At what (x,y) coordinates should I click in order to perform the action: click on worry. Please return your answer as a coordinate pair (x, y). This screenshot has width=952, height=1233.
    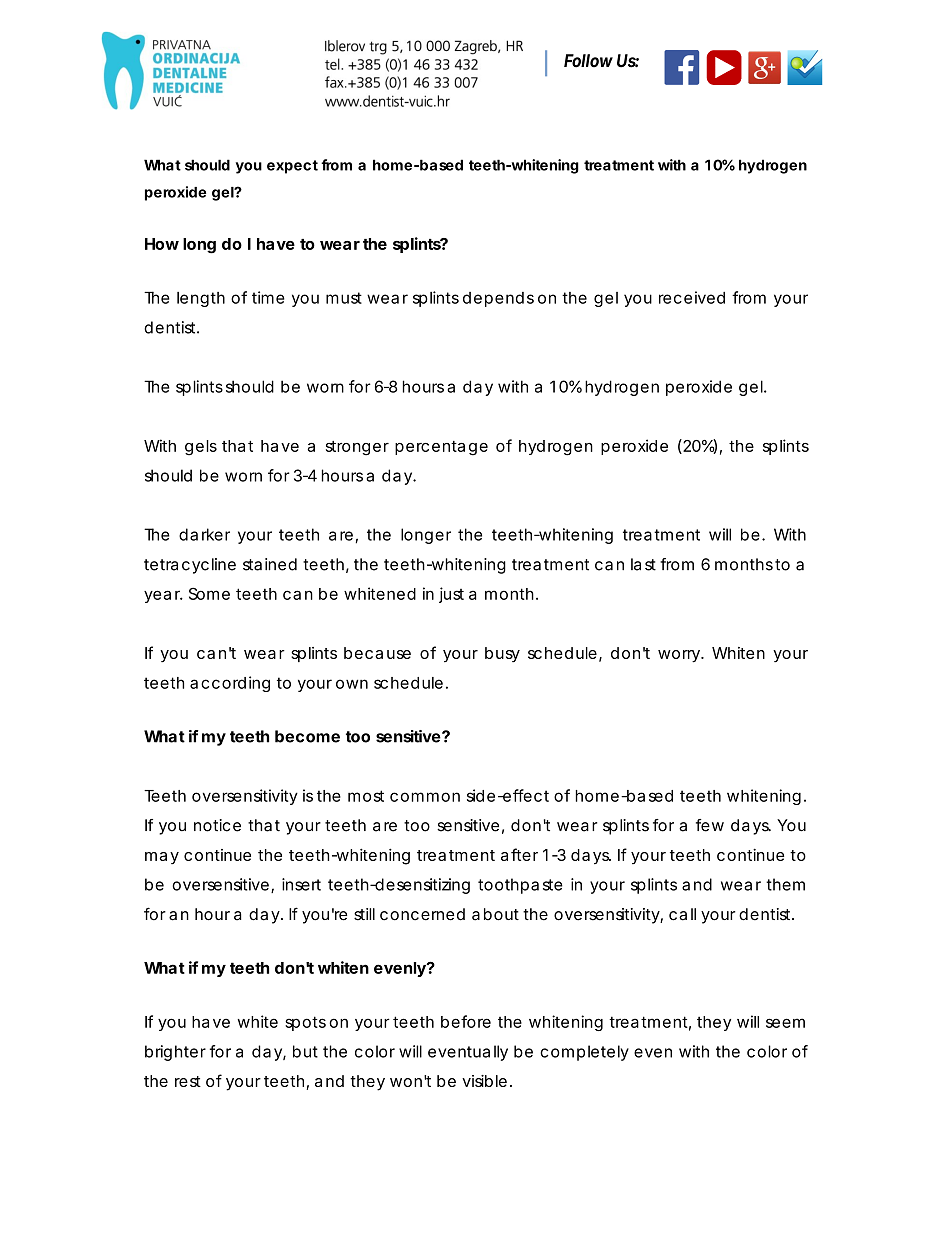
    Looking at the image, I should click on (680, 656).
